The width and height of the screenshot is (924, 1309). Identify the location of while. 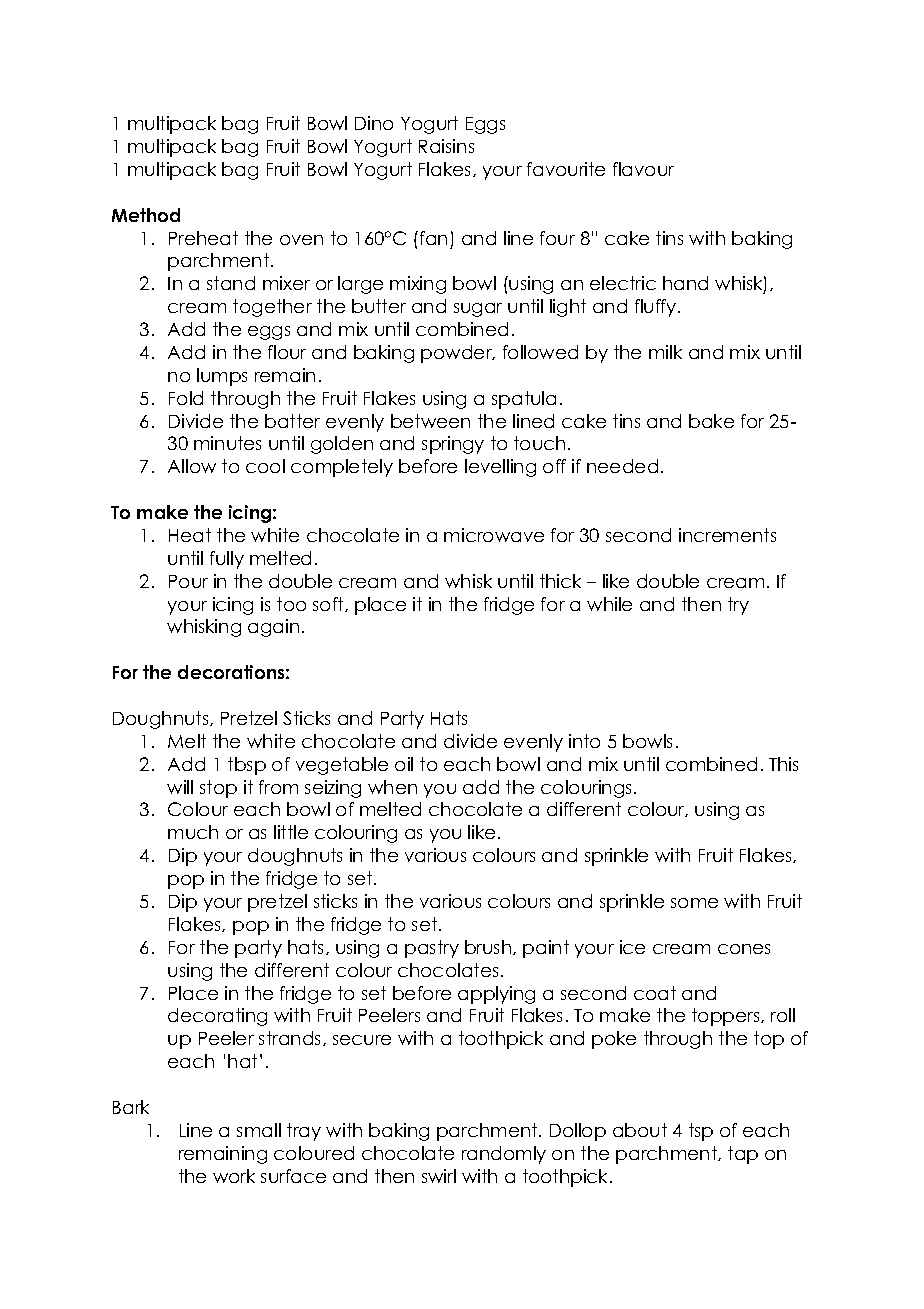
(609, 604).
